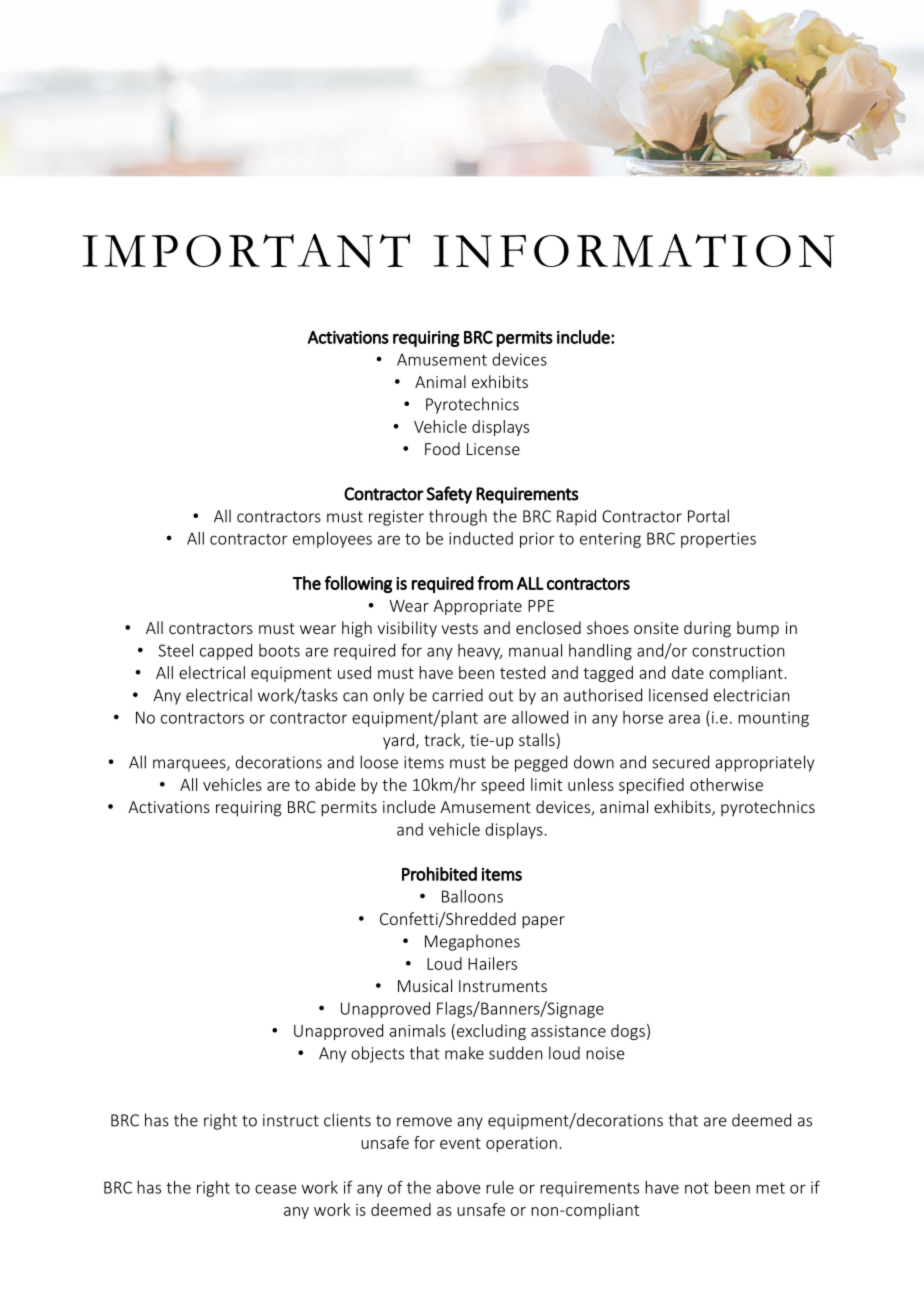 This screenshot has width=924, height=1308. Describe the element at coordinates (457, 695) in the screenshot. I see `carried` at that location.
